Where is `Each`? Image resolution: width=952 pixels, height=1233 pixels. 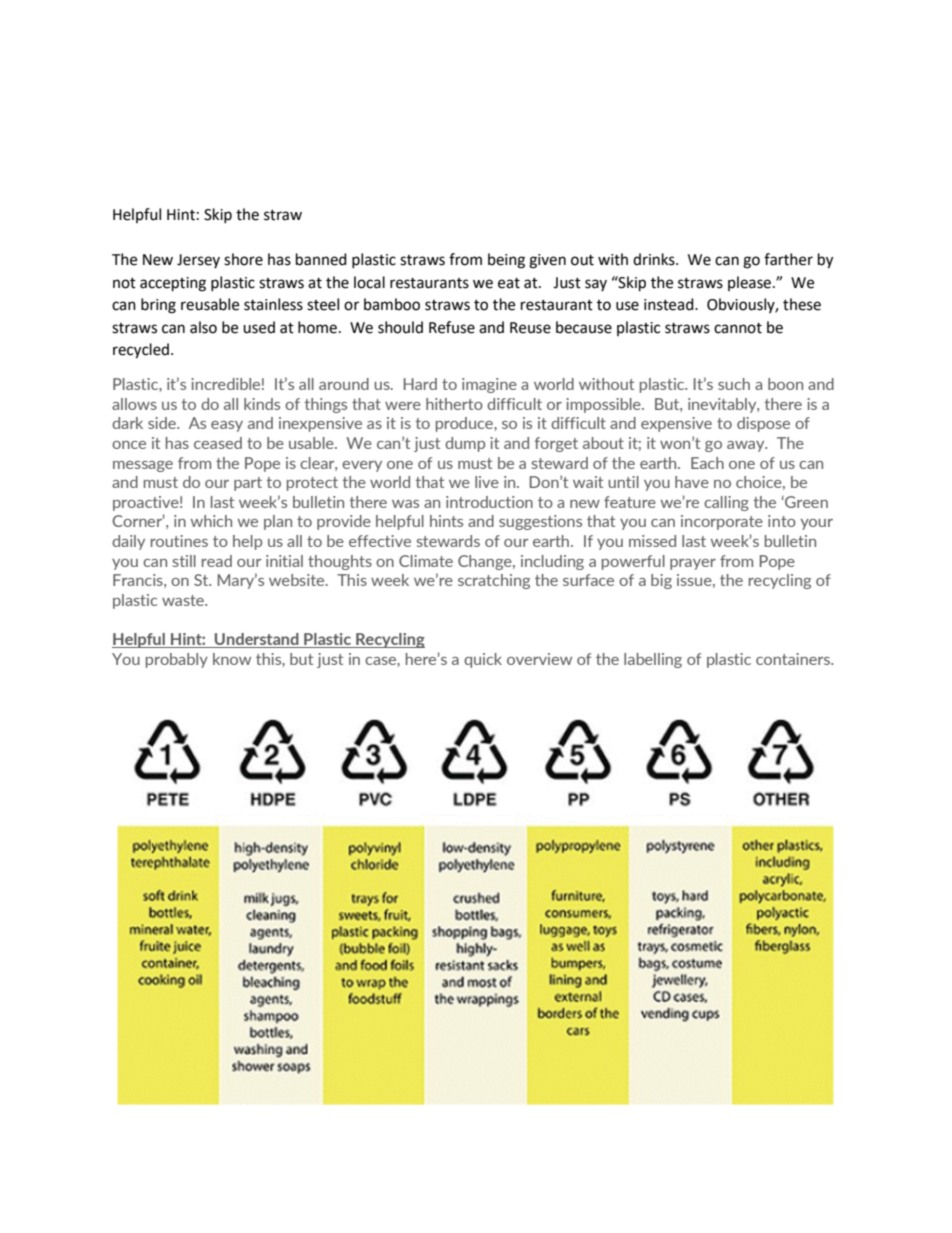 Each is located at coordinates (707, 463).
